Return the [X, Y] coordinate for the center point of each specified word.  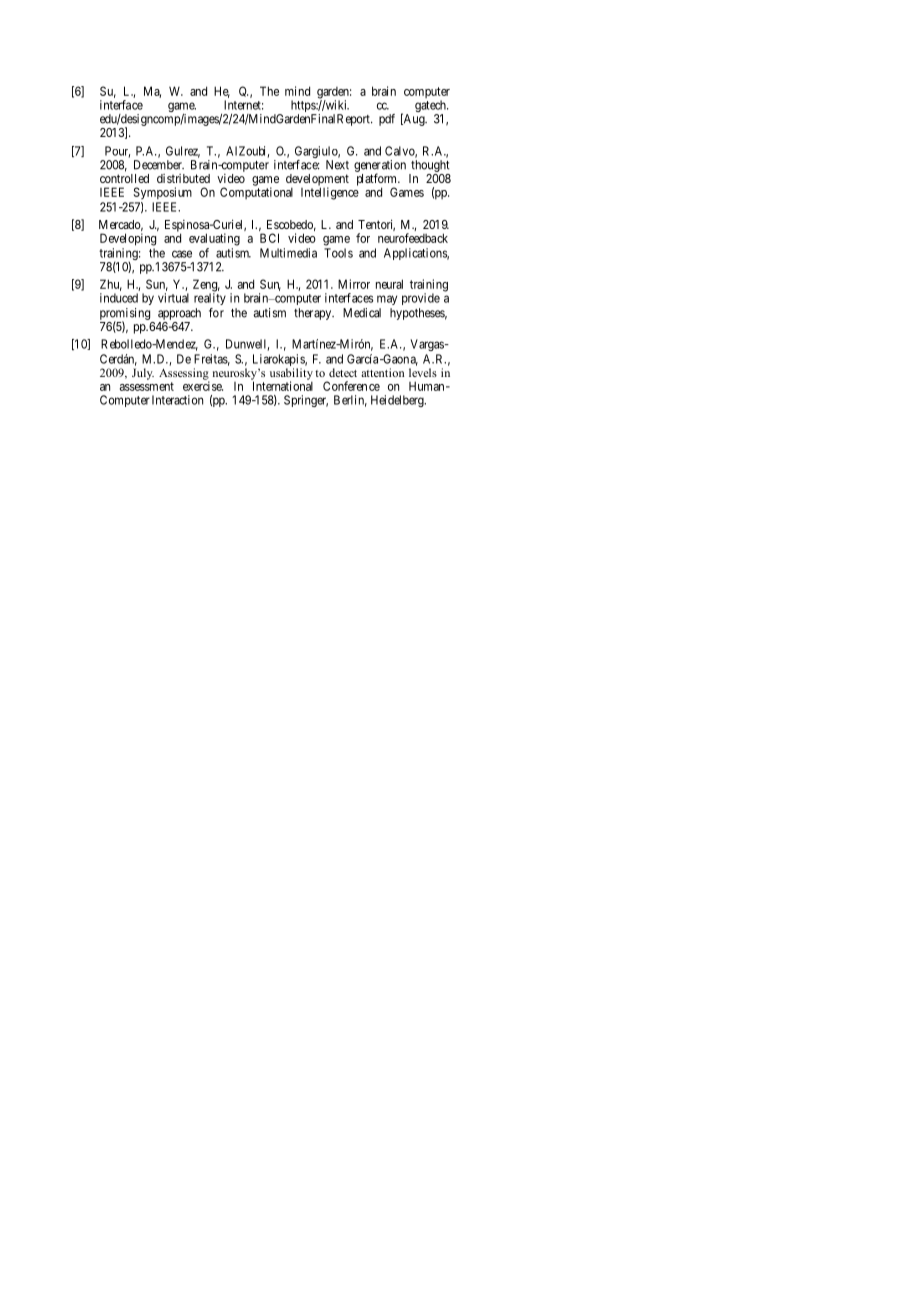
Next [337, 165]
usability [291, 375]
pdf [387, 120]
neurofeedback [413, 238]
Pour [117, 152]
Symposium [163, 193]
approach [179, 315]
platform [378, 180]
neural [389, 284]
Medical [362, 313]
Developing [128, 239]
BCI [269, 238]
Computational [256, 193]
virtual [173, 298]
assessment [147, 386]
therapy [314, 314]
